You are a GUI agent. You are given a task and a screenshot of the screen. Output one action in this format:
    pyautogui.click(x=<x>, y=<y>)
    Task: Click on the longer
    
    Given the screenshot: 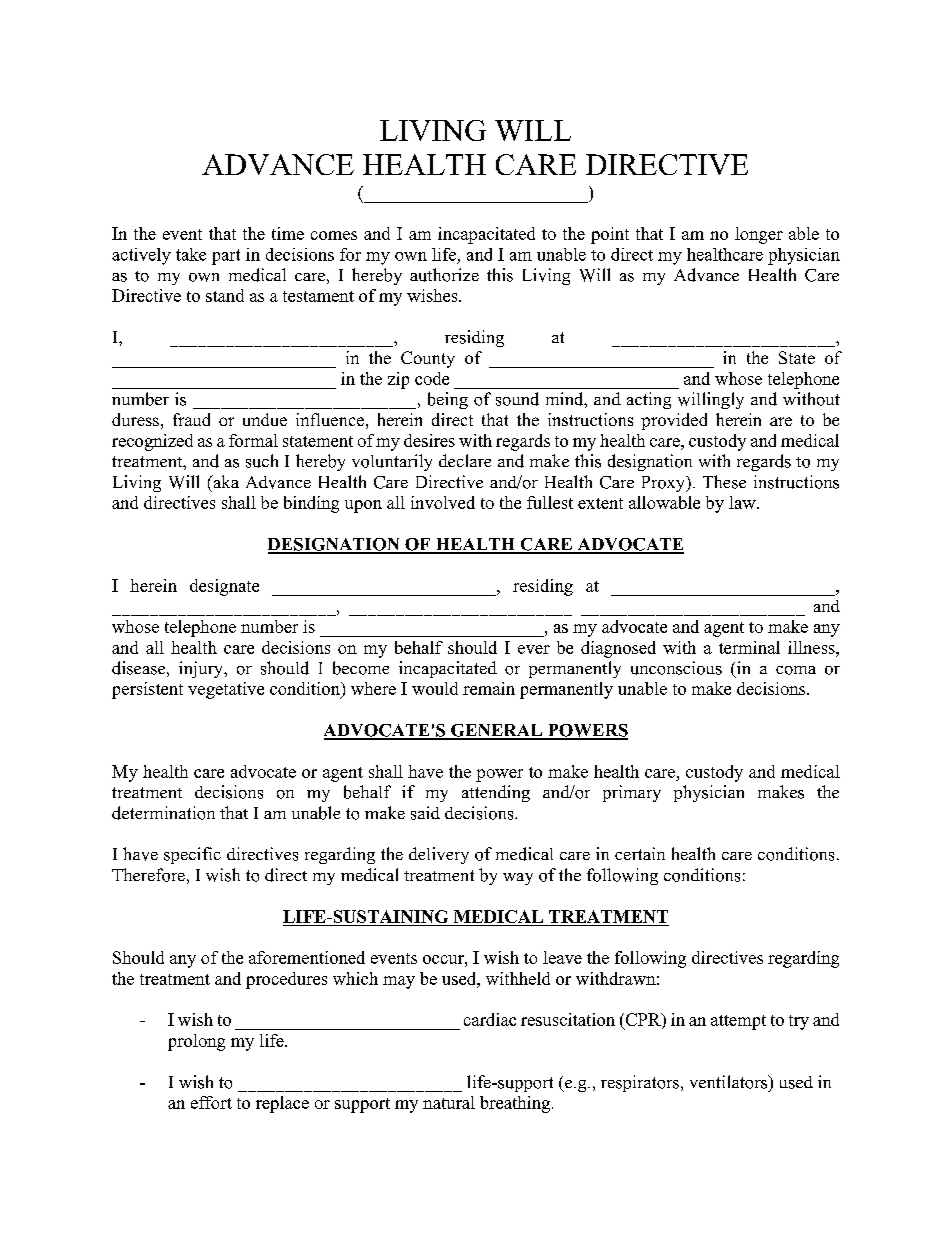 What is the action you would take?
    pyautogui.click(x=759, y=235)
